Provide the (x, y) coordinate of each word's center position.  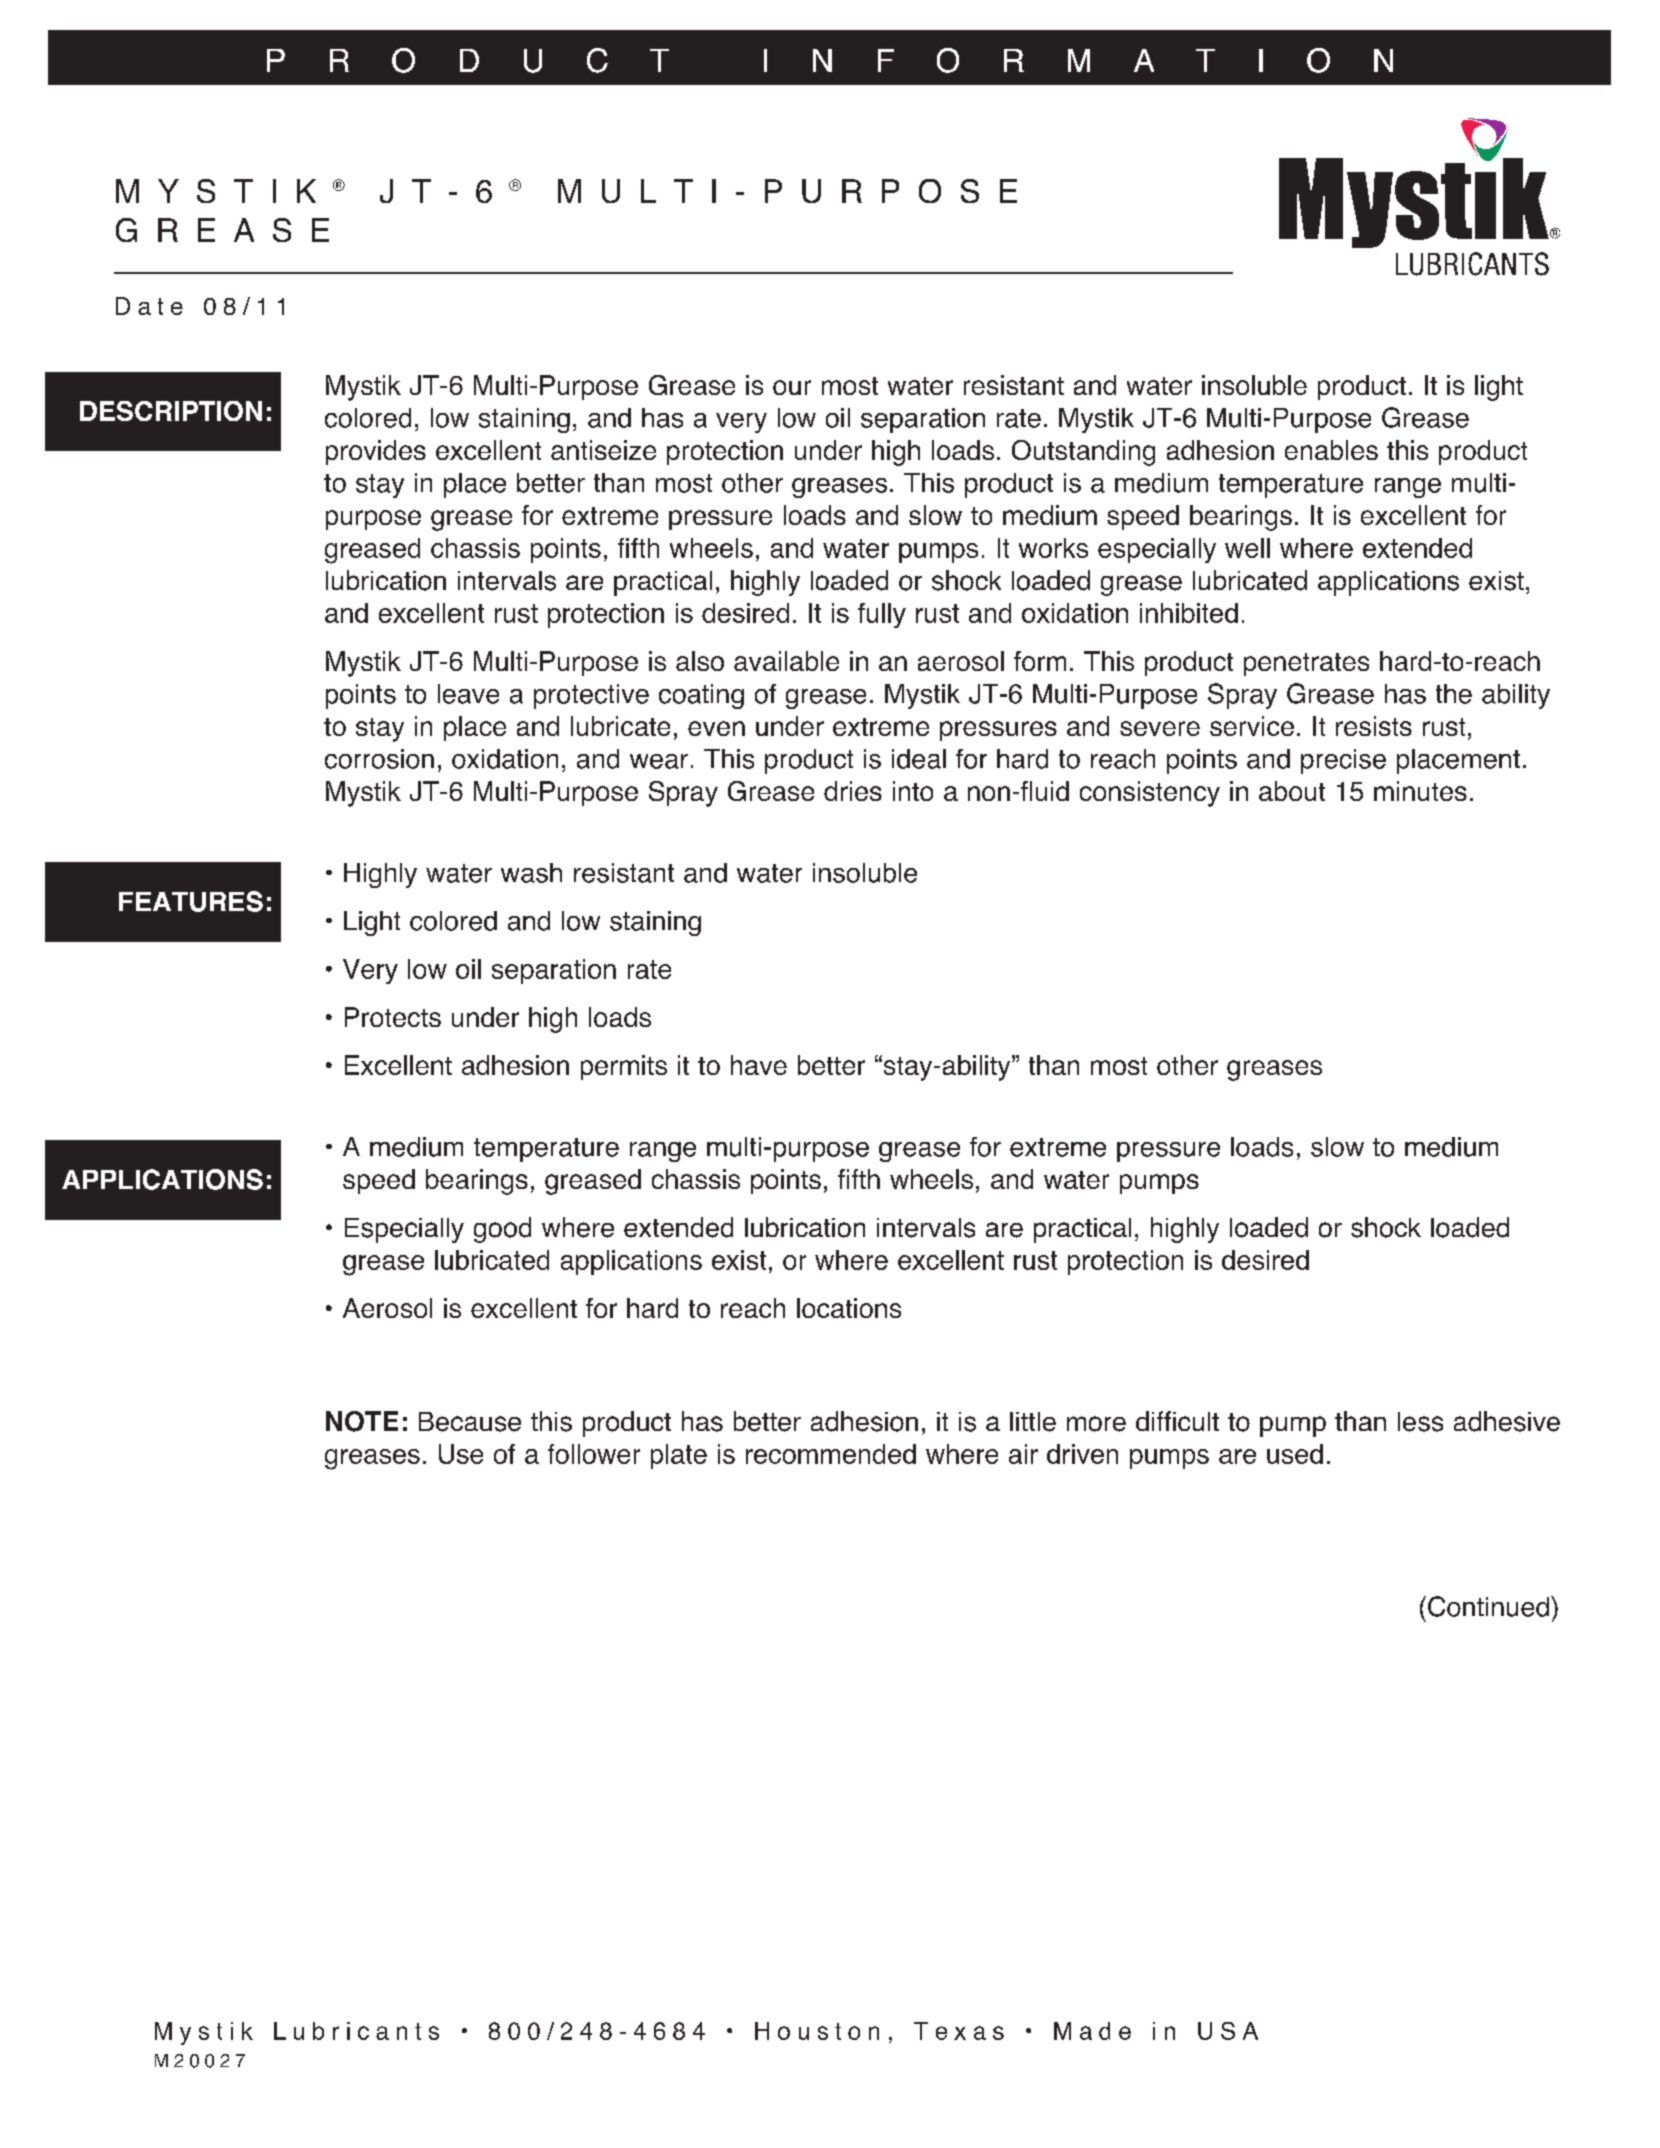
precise (1343, 761)
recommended (831, 1454)
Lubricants (356, 2031)
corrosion (379, 759)
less (1420, 1422)
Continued (1488, 1606)
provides (376, 452)
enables (1331, 450)
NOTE (362, 1421)
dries (853, 791)
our (792, 387)
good (502, 1230)
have (759, 1065)
